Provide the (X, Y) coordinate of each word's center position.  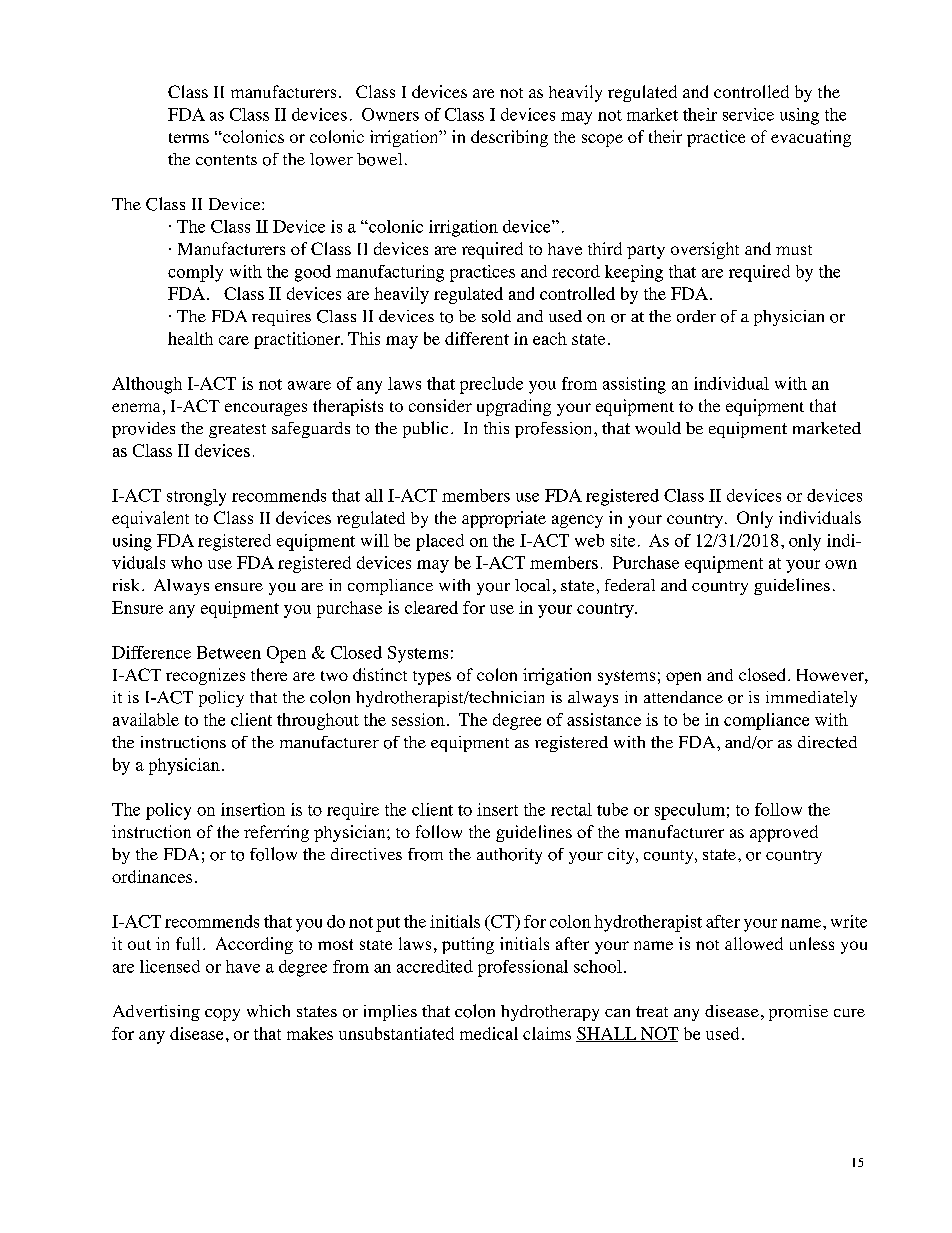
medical (489, 1033)
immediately (811, 699)
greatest (237, 431)
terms (189, 138)
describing (509, 138)
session (418, 719)
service (748, 114)
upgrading (514, 407)
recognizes (205, 676)
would (658, 428)
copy (222, 1015)
